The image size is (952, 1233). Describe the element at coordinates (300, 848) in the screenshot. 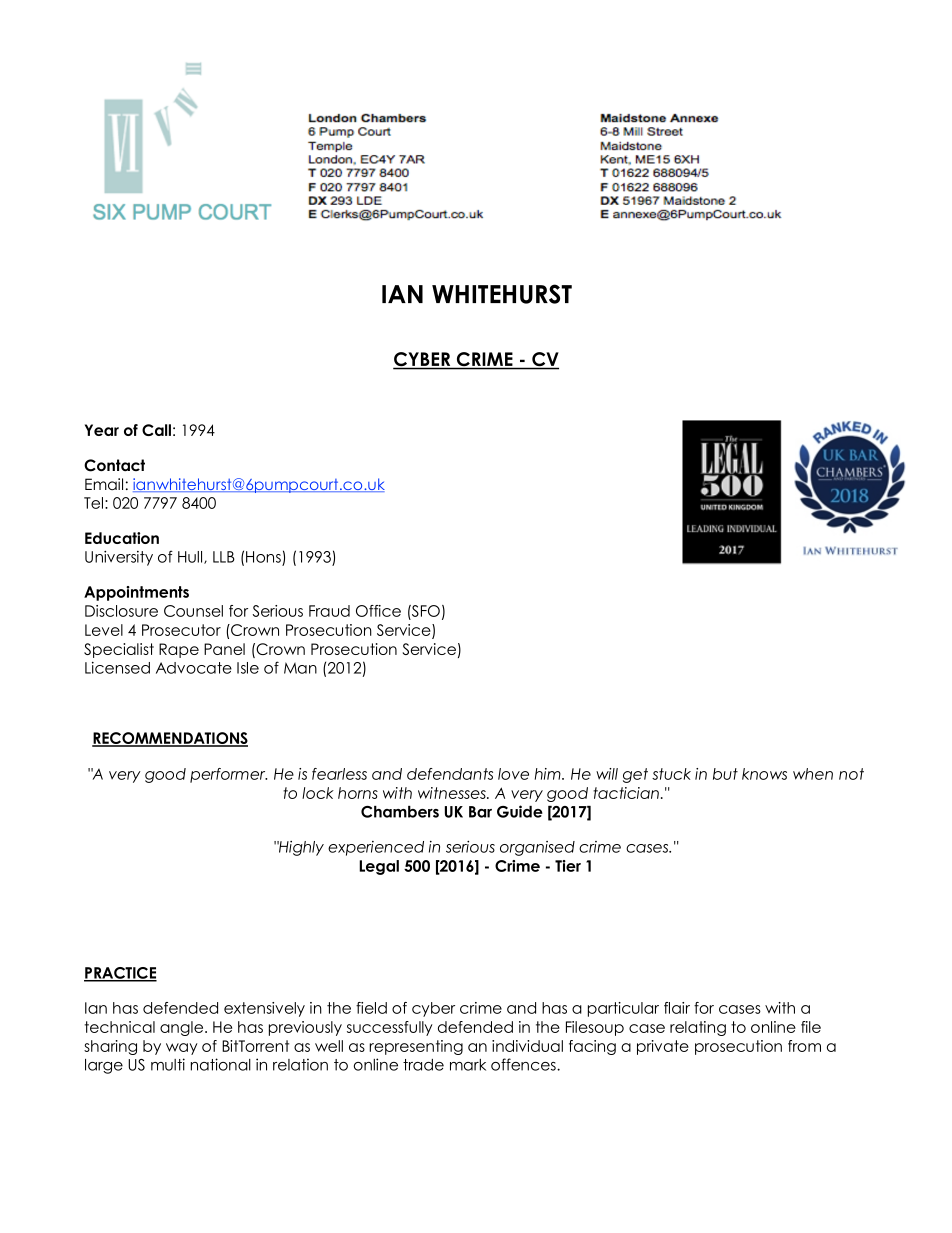

I see `Highly` at that location.
